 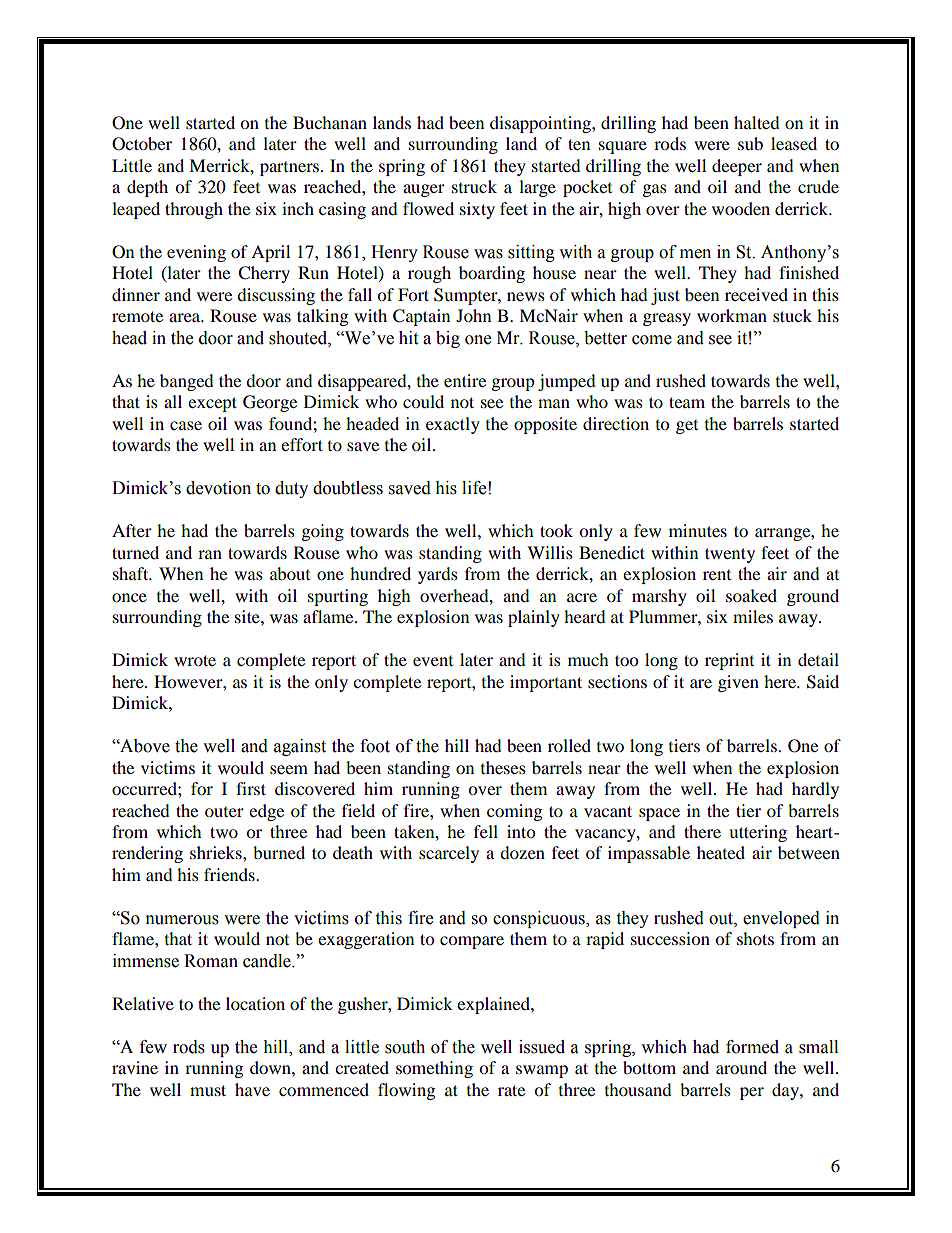 What do you see at coordinates (208, 1090) in the screenshot?
I see `must` at bounding box center [208, 1090].
